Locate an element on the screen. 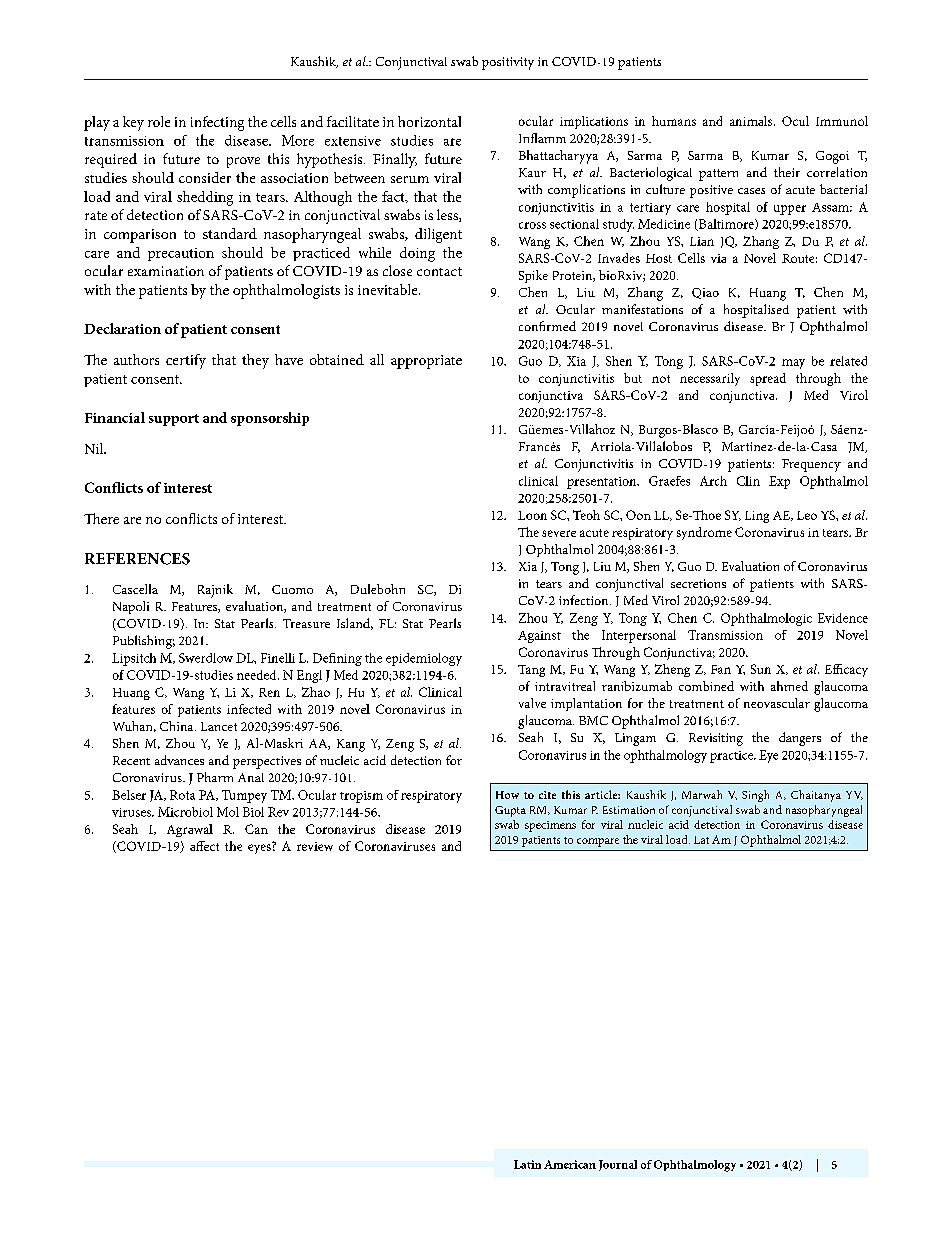  appropriate is located at coordinates (426, 362).
